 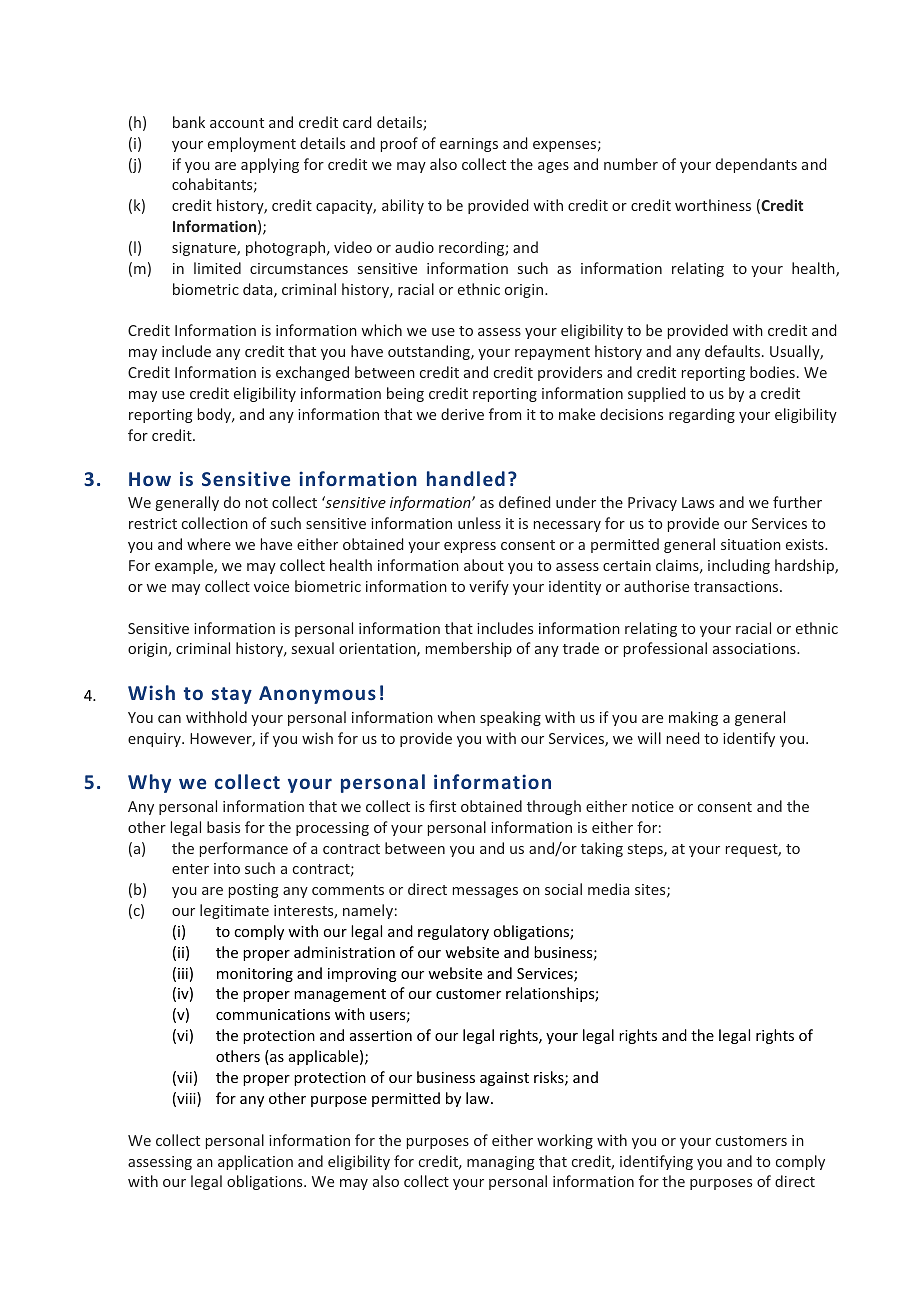 What do you see at coordinates (462, 414) in the screenshot?
I see `derive` at bounding box center [462, 414].
